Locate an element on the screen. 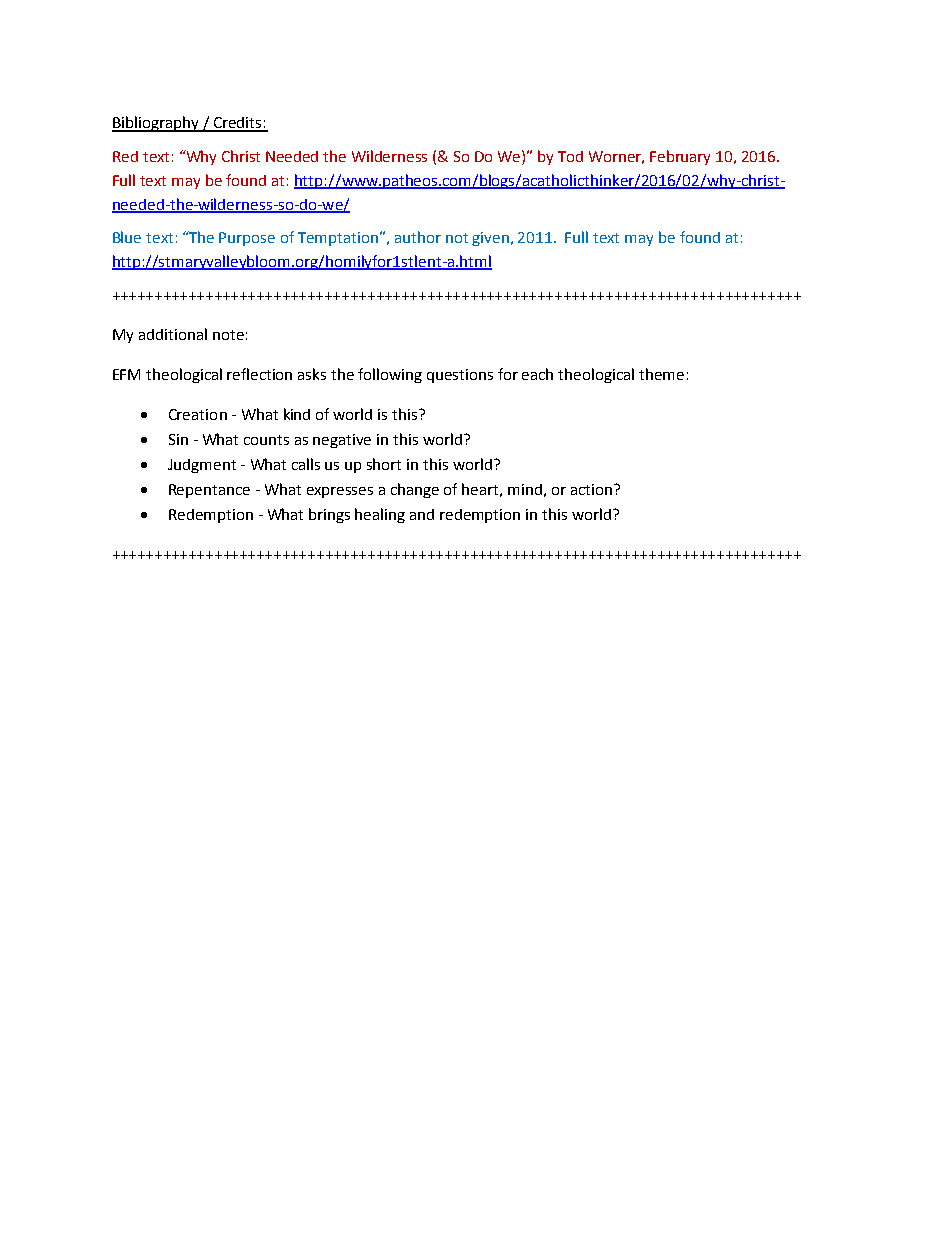 This screenshot has height=1233, width=952. action is located at coordinates (593, 489).
